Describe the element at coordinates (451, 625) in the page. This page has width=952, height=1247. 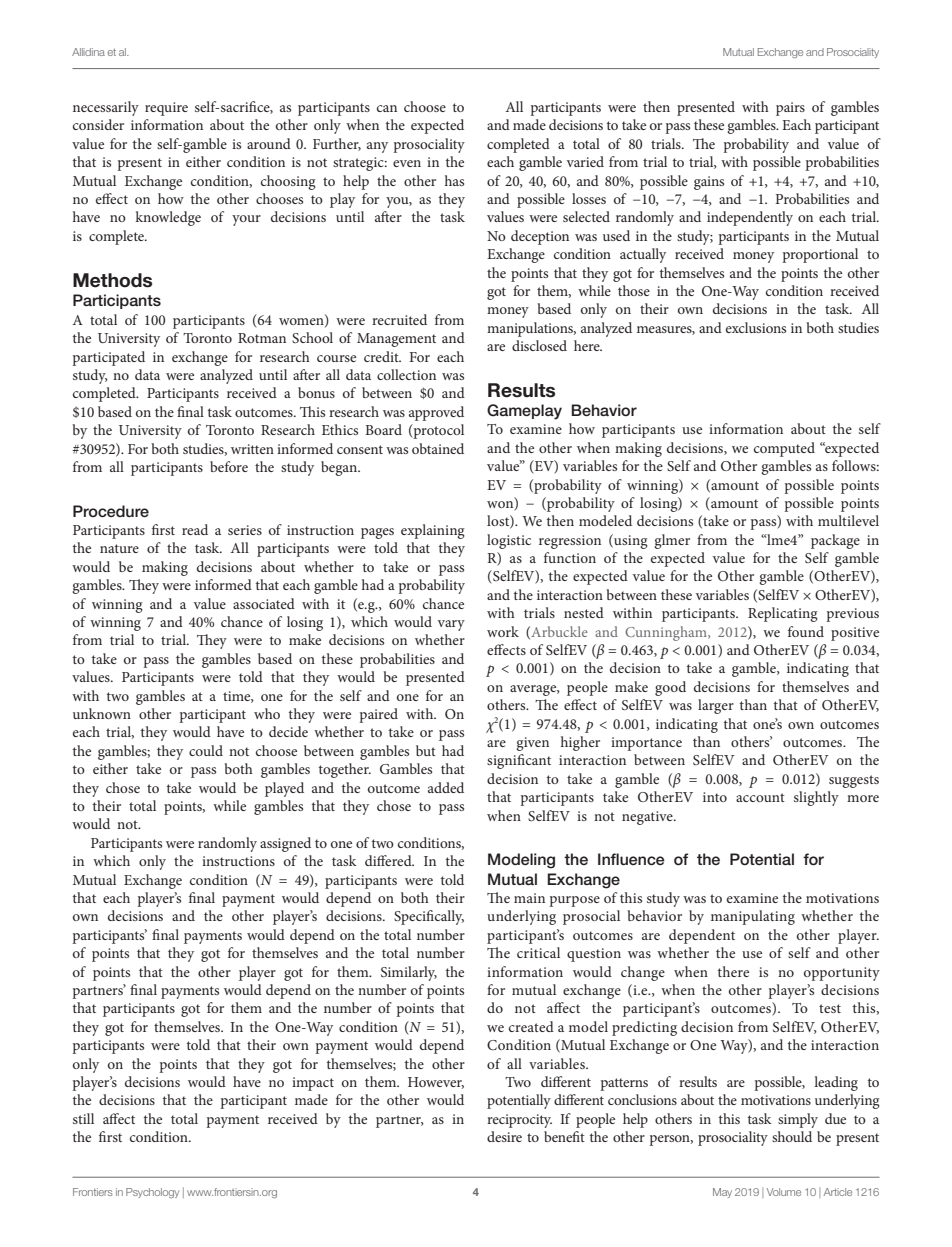
I see `vary` at that location.
